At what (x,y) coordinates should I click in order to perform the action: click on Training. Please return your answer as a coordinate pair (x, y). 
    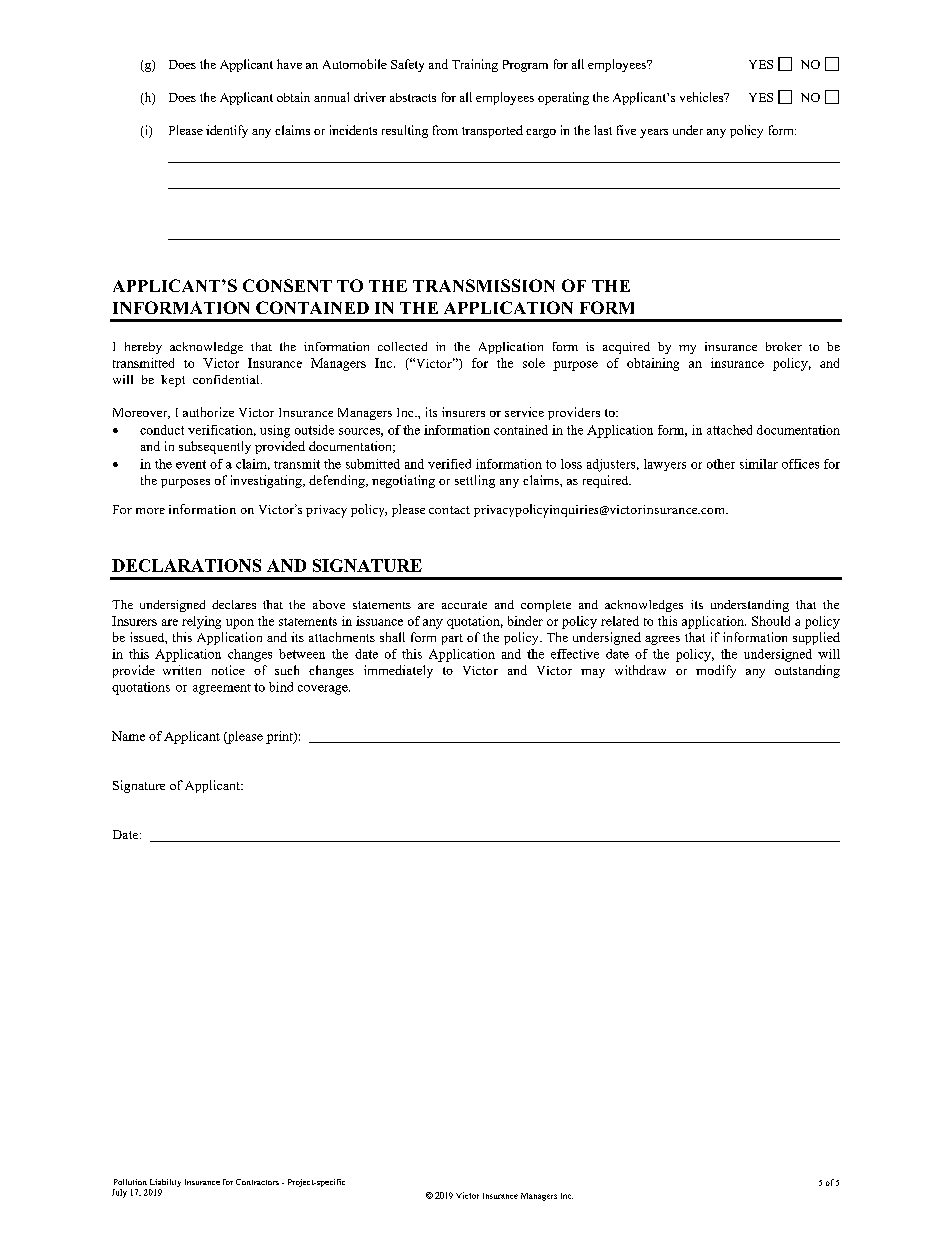
    Looking at the image, I should click on (475, 65).
